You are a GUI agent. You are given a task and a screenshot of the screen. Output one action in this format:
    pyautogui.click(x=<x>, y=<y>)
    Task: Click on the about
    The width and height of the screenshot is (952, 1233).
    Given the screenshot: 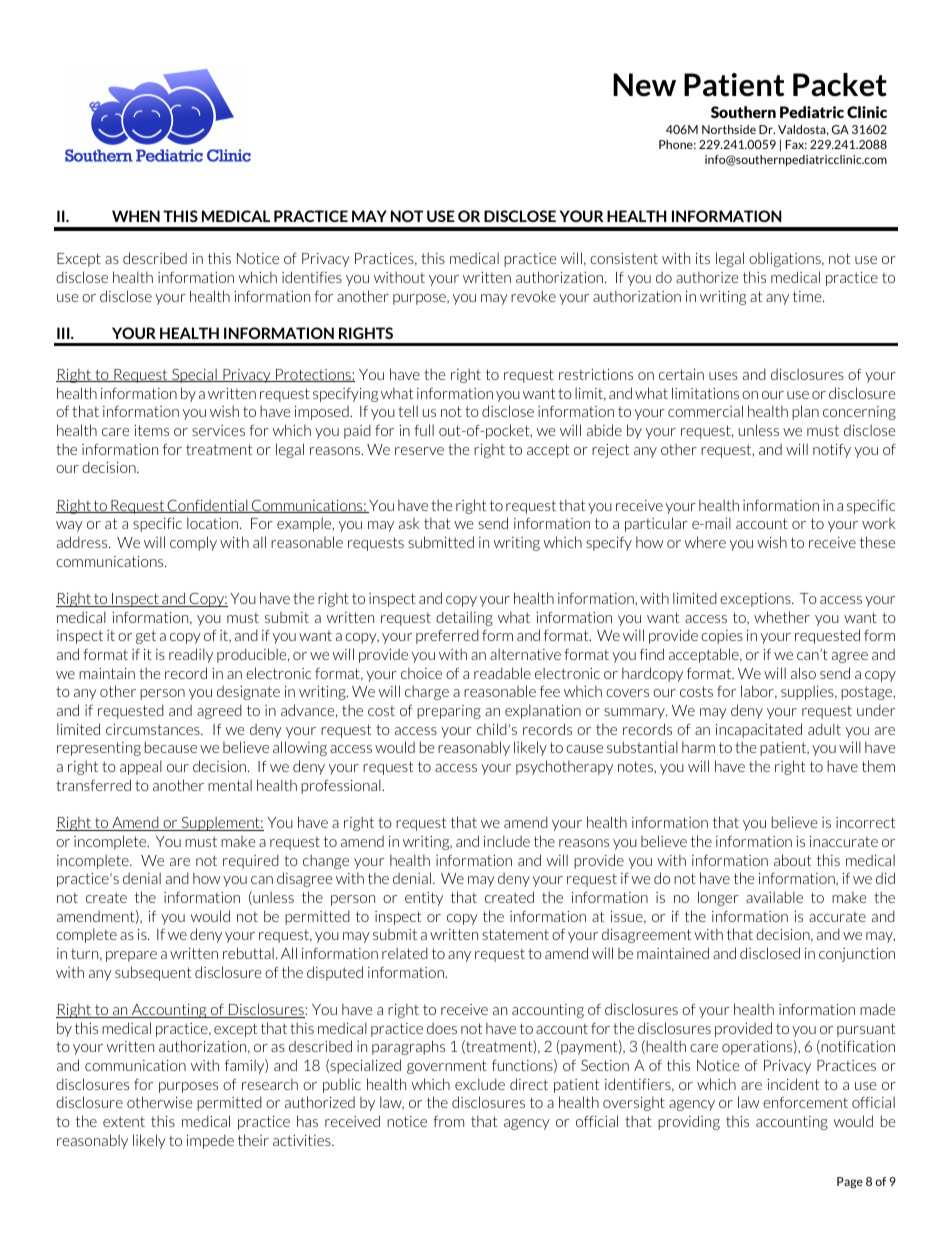 What is the action you would take?
    pyautogui.click(x=792, y=860)
